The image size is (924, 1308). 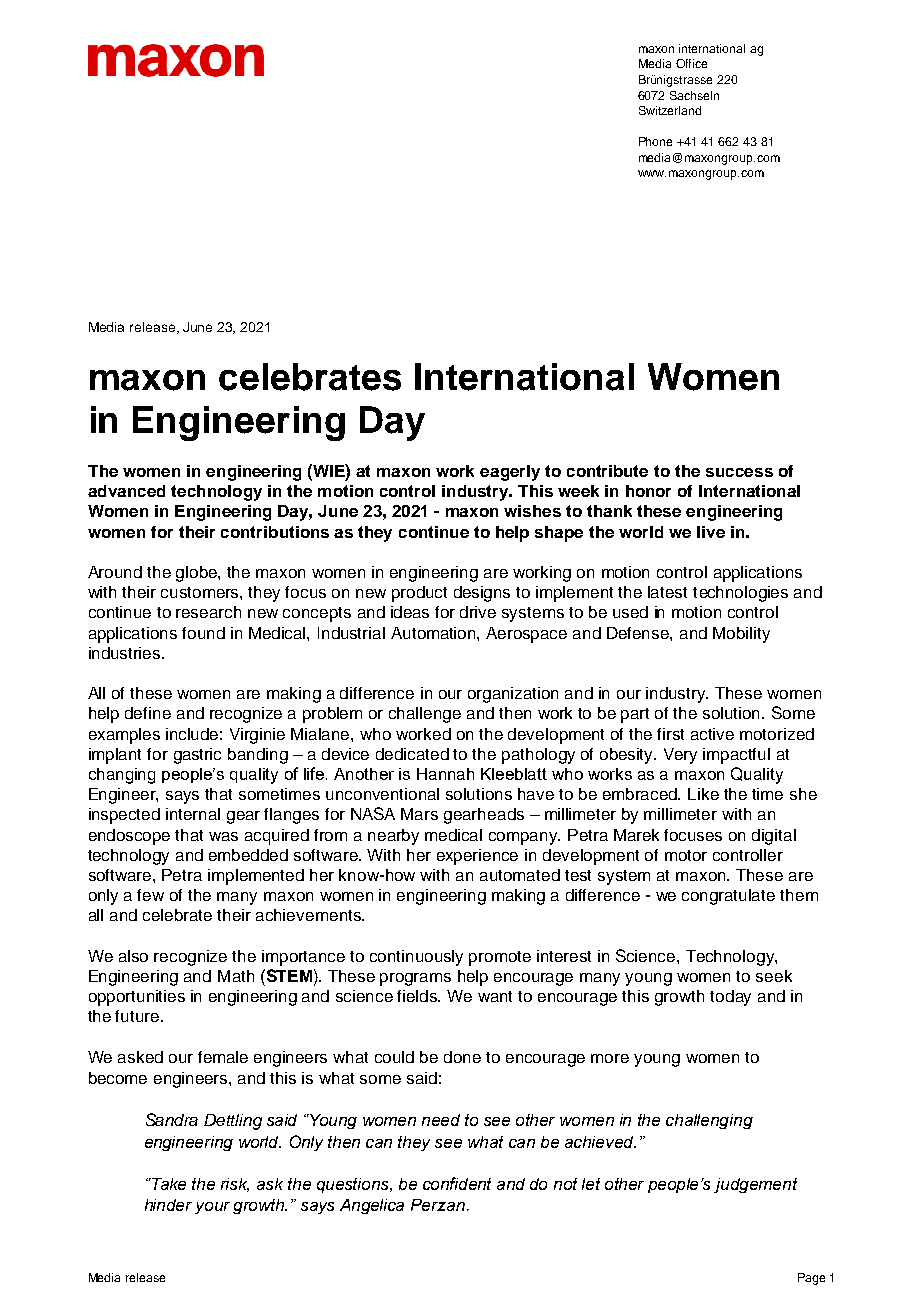 I want to click on Office, so click(x=691, y=63).
